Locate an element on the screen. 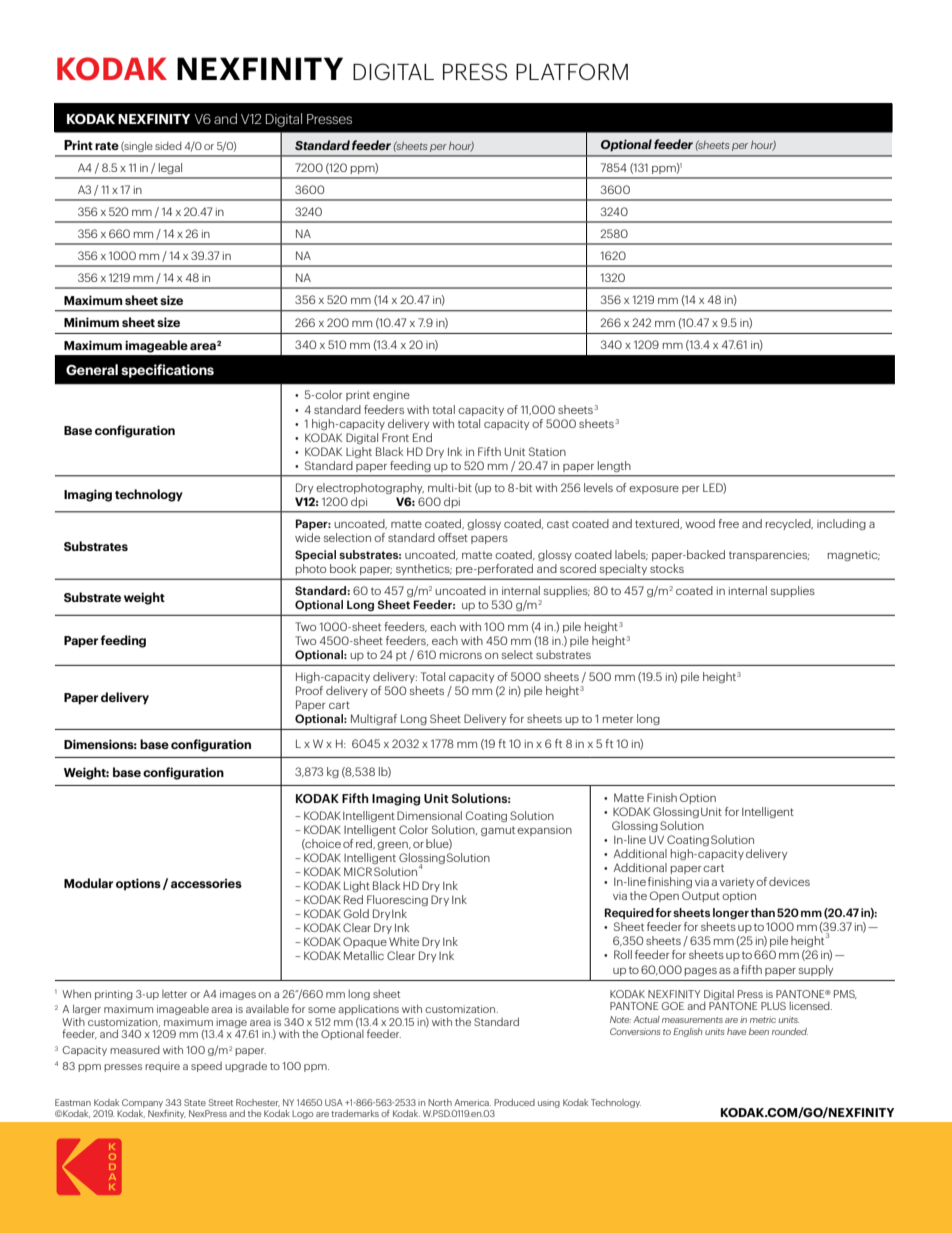 Image resolution: width=952 pixels, height=1233 pixels. sided is located at coordinates (168, 146).
